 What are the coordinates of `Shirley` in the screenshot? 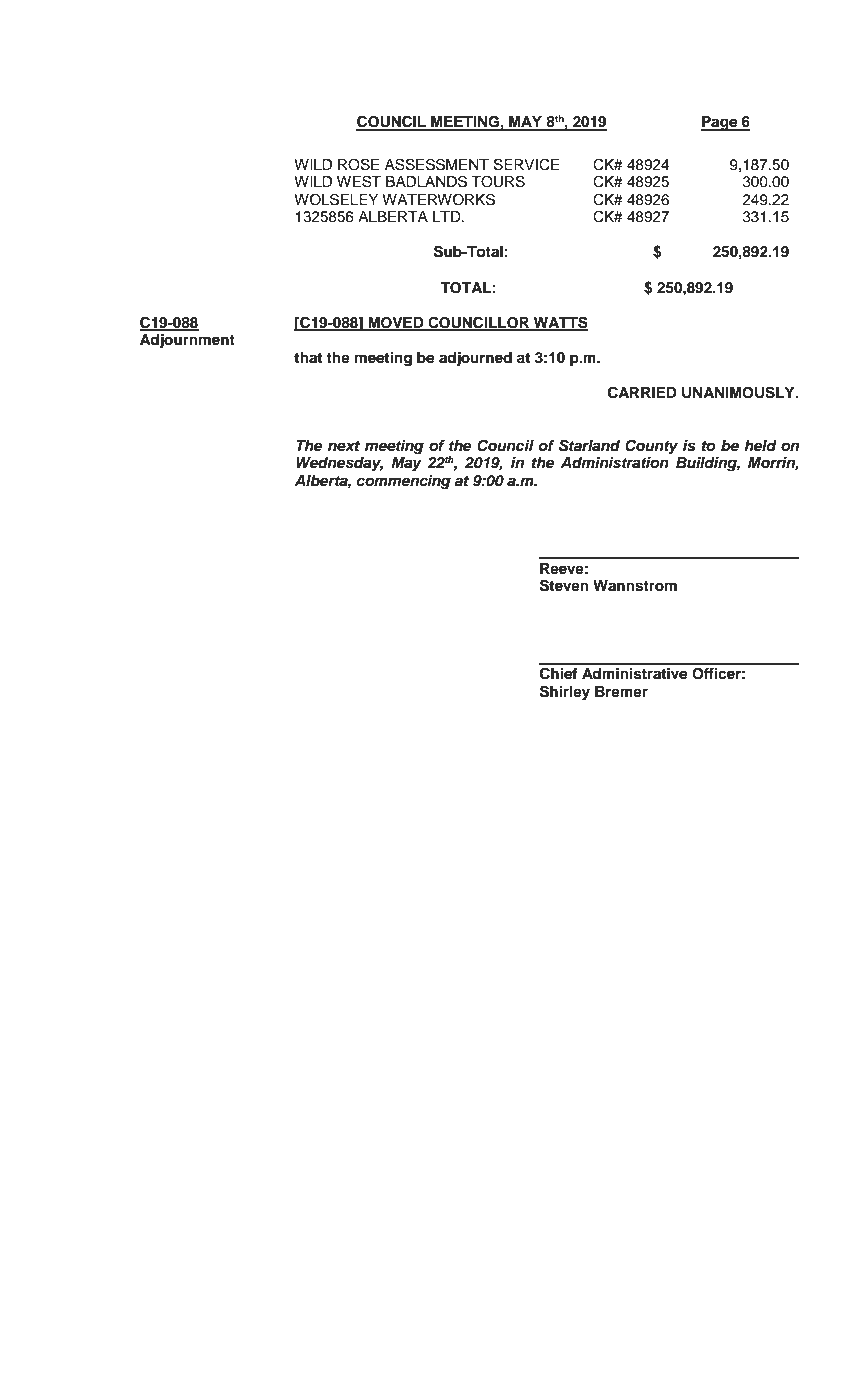 It's located at (565, 693).
